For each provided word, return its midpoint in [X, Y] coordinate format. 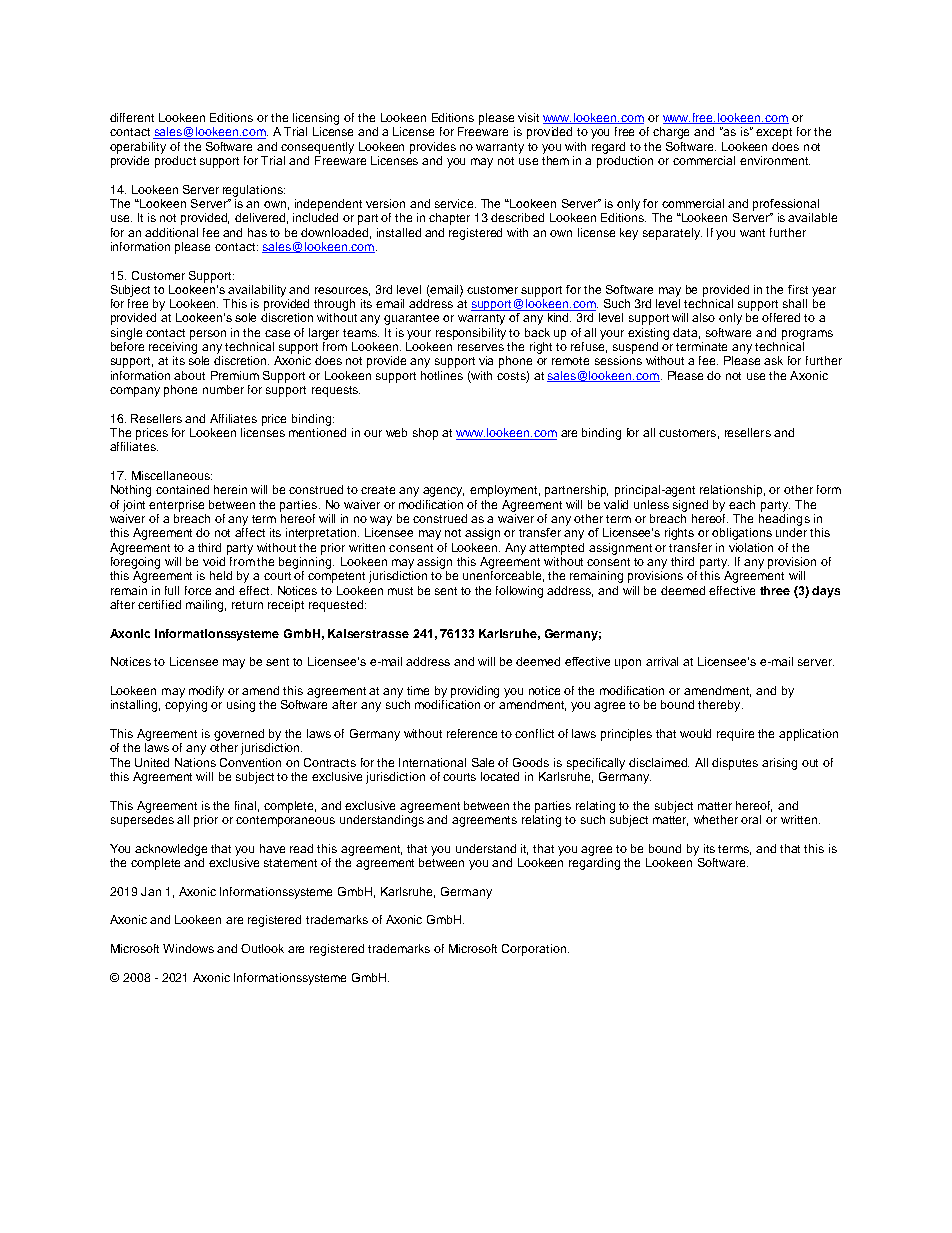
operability [138, 148]
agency [443, 492]
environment [775, 160]
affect [250, 532]
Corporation [535, 950]
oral [751, 819]
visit [528, 117]
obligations [742, 534]
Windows [188, 948]
